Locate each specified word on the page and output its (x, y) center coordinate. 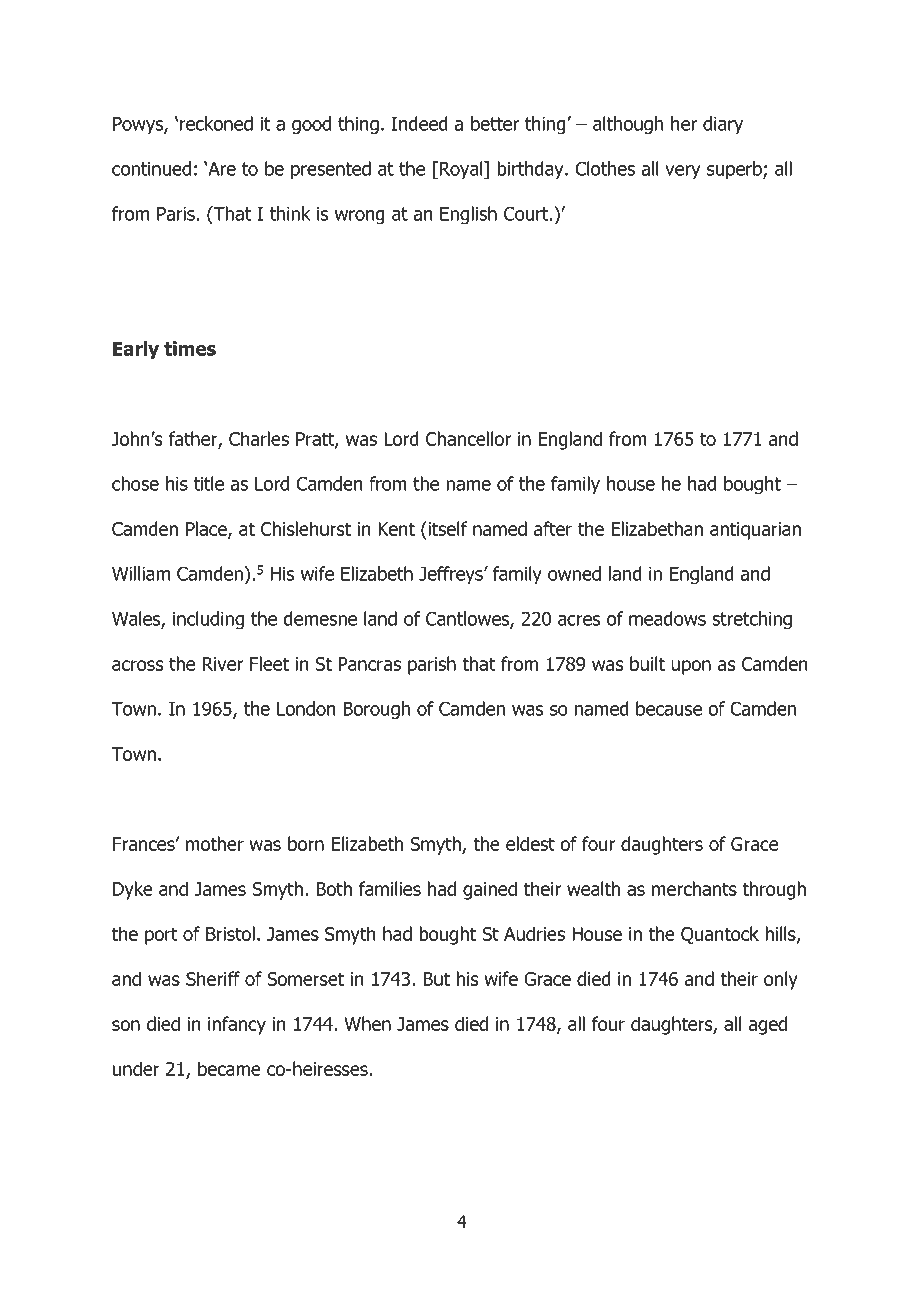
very (683, 172)
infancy (237, 1025)
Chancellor (468, 438)
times (190, 348)
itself (446, 528)
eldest (530, 843)
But (436, 979)
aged (768, 1025)
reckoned (216, 123)
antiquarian (755, 531)
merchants (694, 888)
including (208, 620)
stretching (752, 620)
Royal (461, 170)
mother (215, 843)
